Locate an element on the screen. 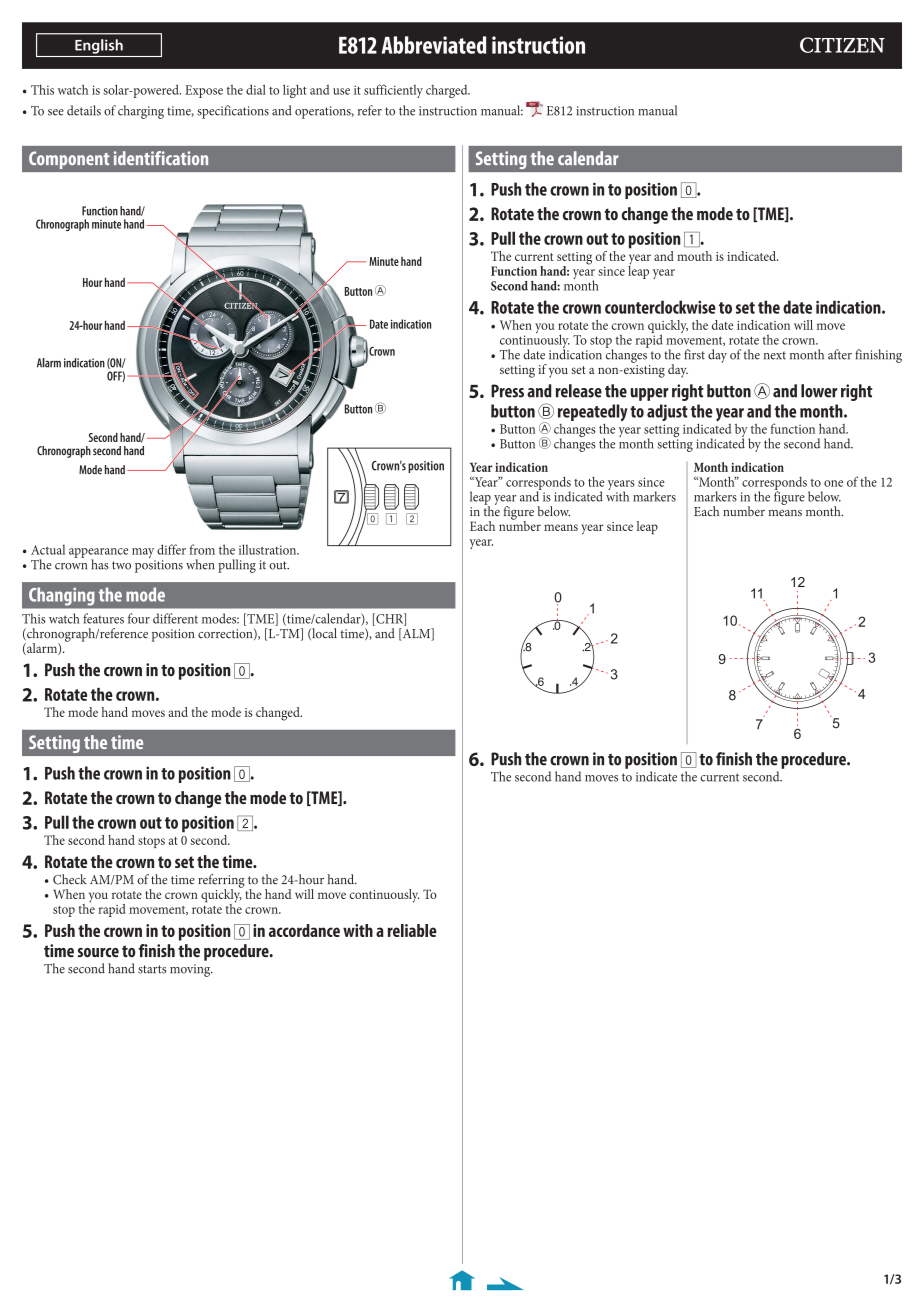 This screenshot has width=924, height=1308. reliable is located at coordinates (412, 930).
